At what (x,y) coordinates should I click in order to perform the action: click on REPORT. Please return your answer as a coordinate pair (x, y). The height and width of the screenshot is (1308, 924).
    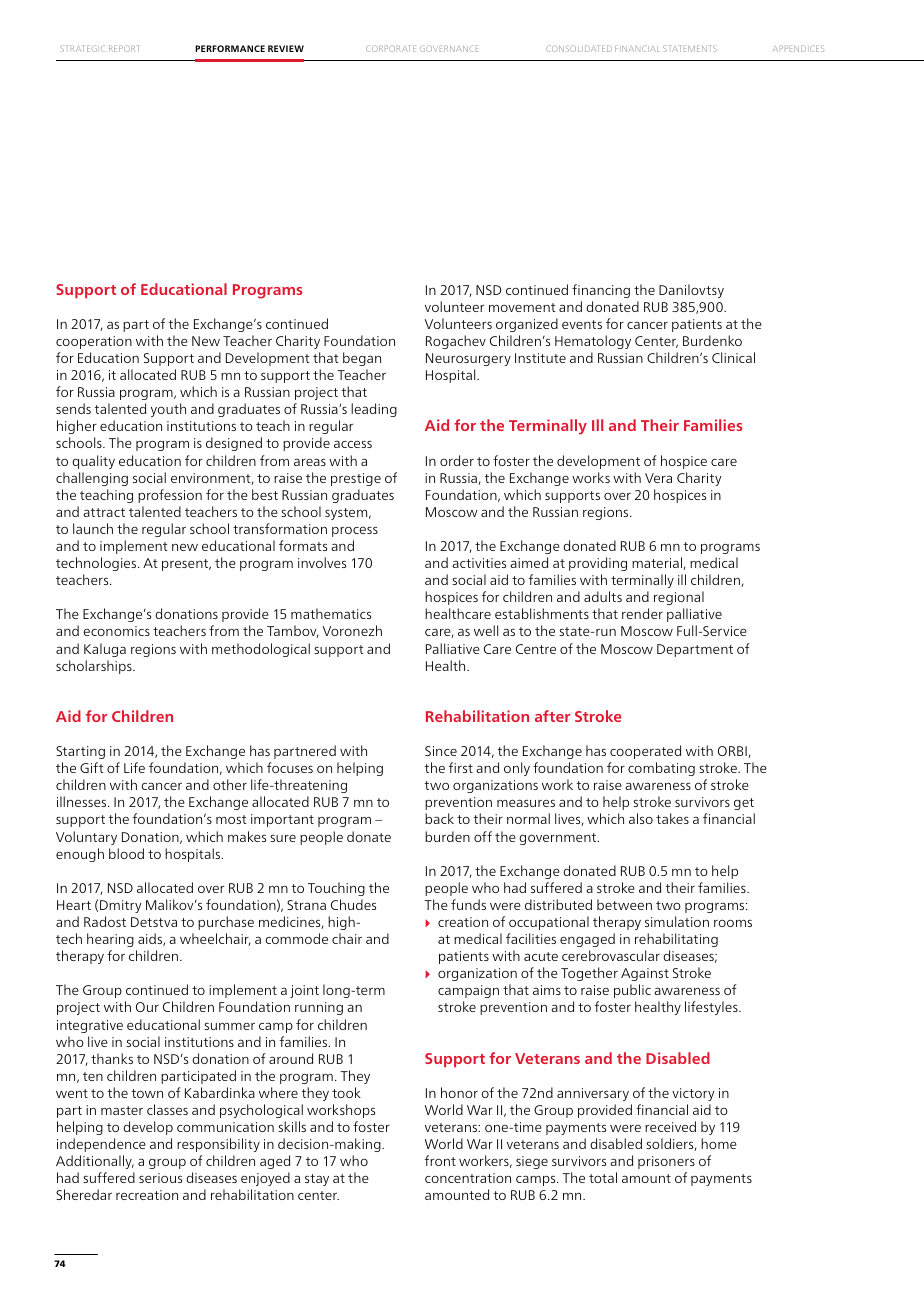
    Looking at the image, I should click on (124, 48).
